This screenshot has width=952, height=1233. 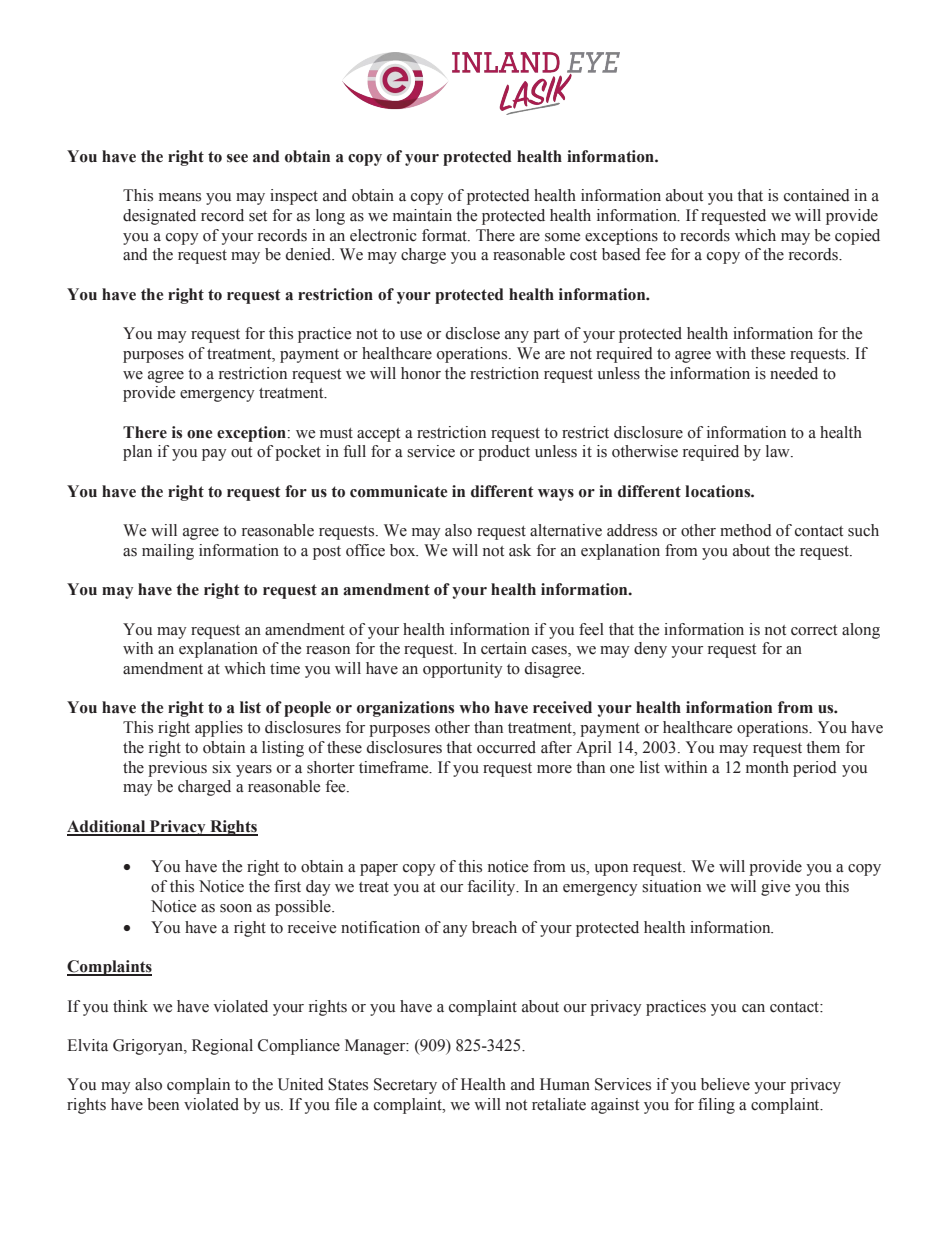 What do you see at coordinates (767, 767) in the screenshot?
I see `month` at bounding box center [767, 767].
